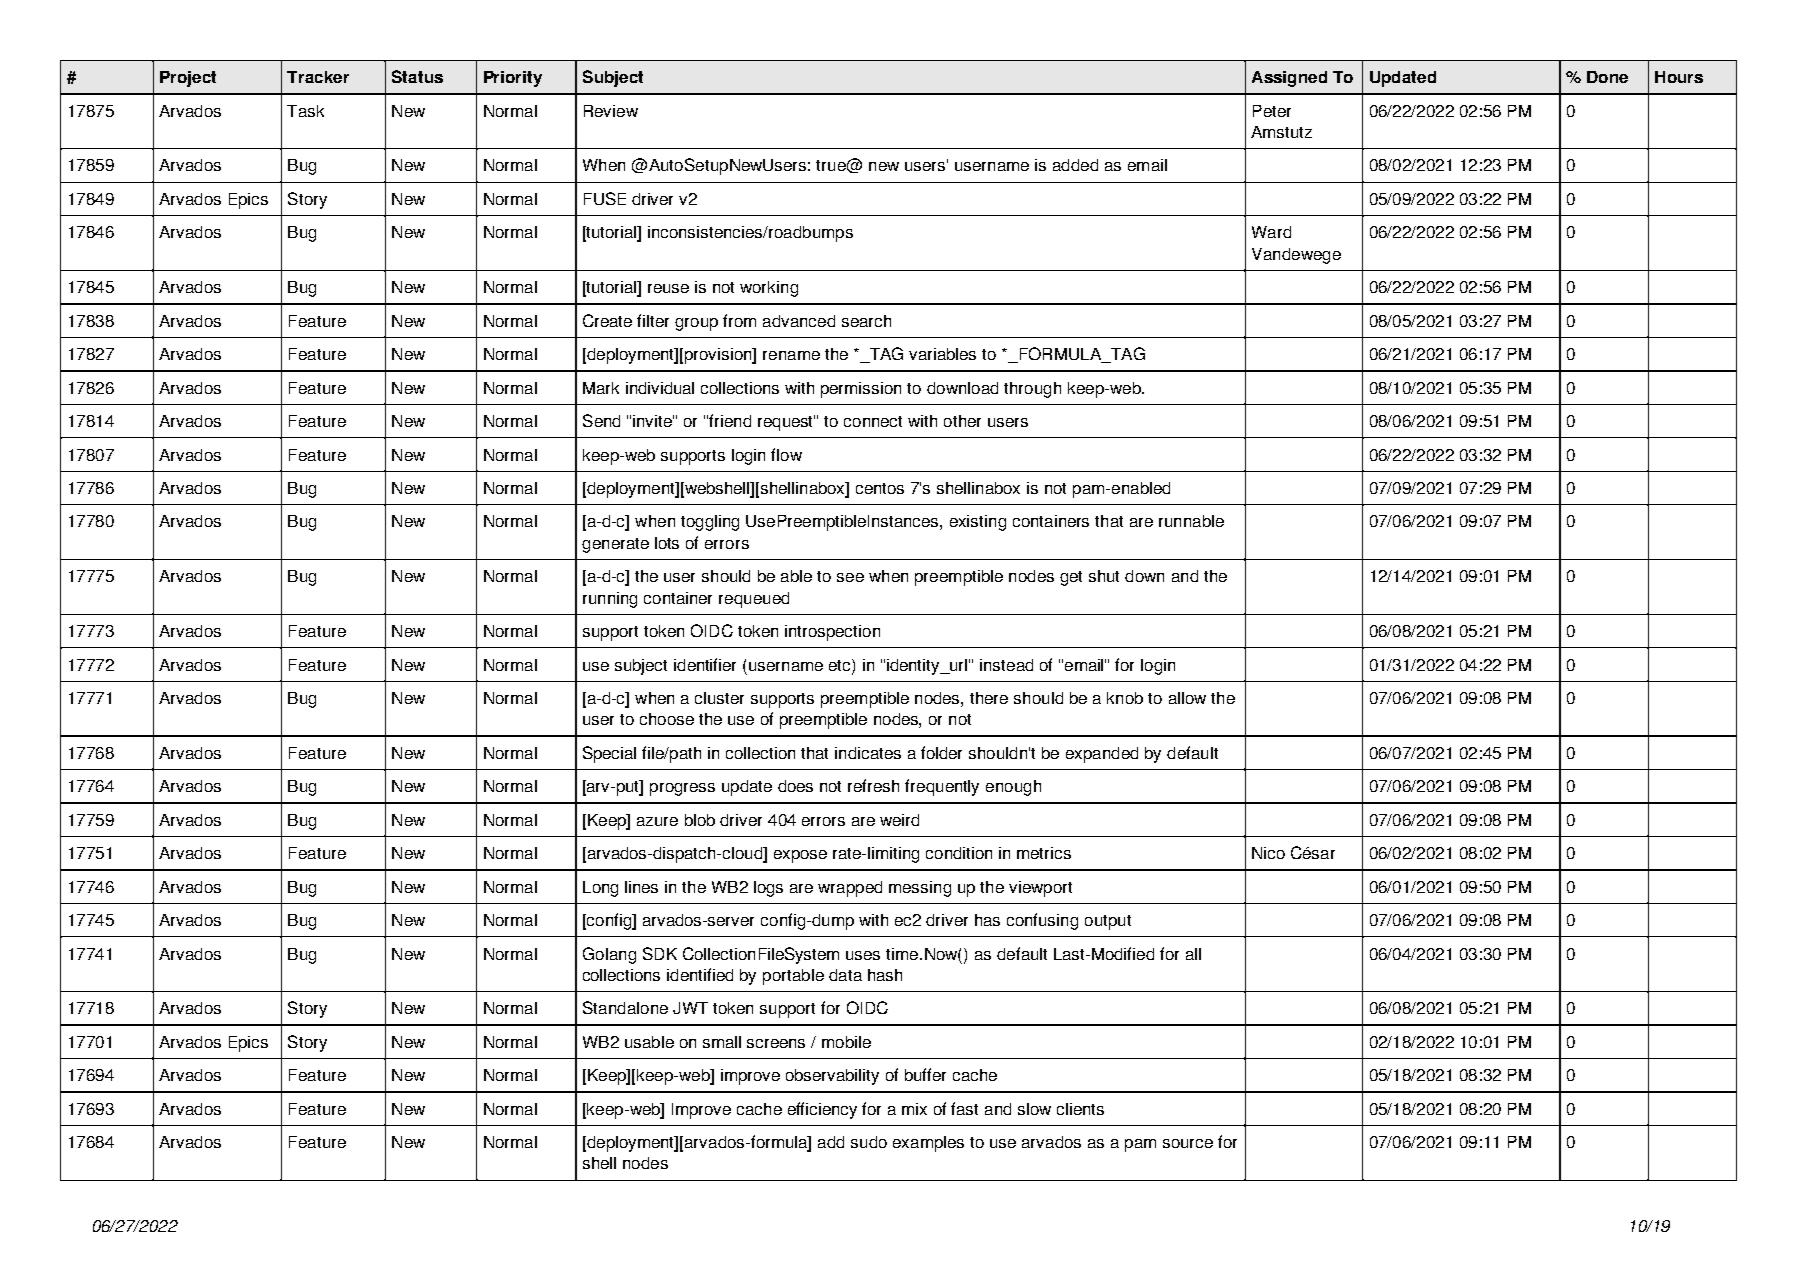 This screenshot has height=1271, width=1797. Describe the element at coordinates (914, 1109) in the screenshot. I see `mix` at that location.
